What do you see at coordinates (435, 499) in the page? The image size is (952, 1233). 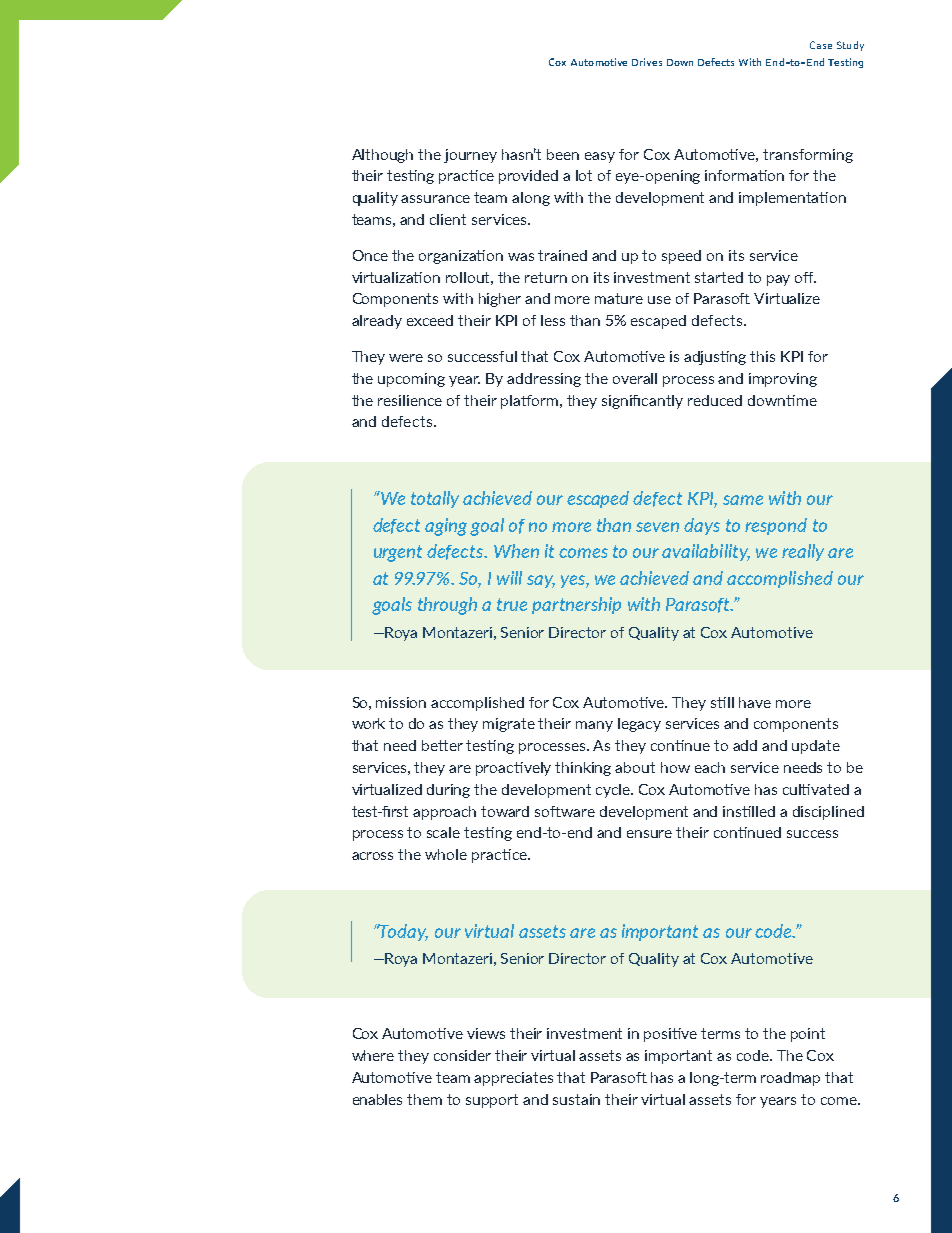 I see `totally` at bounding box center [435, 499].
